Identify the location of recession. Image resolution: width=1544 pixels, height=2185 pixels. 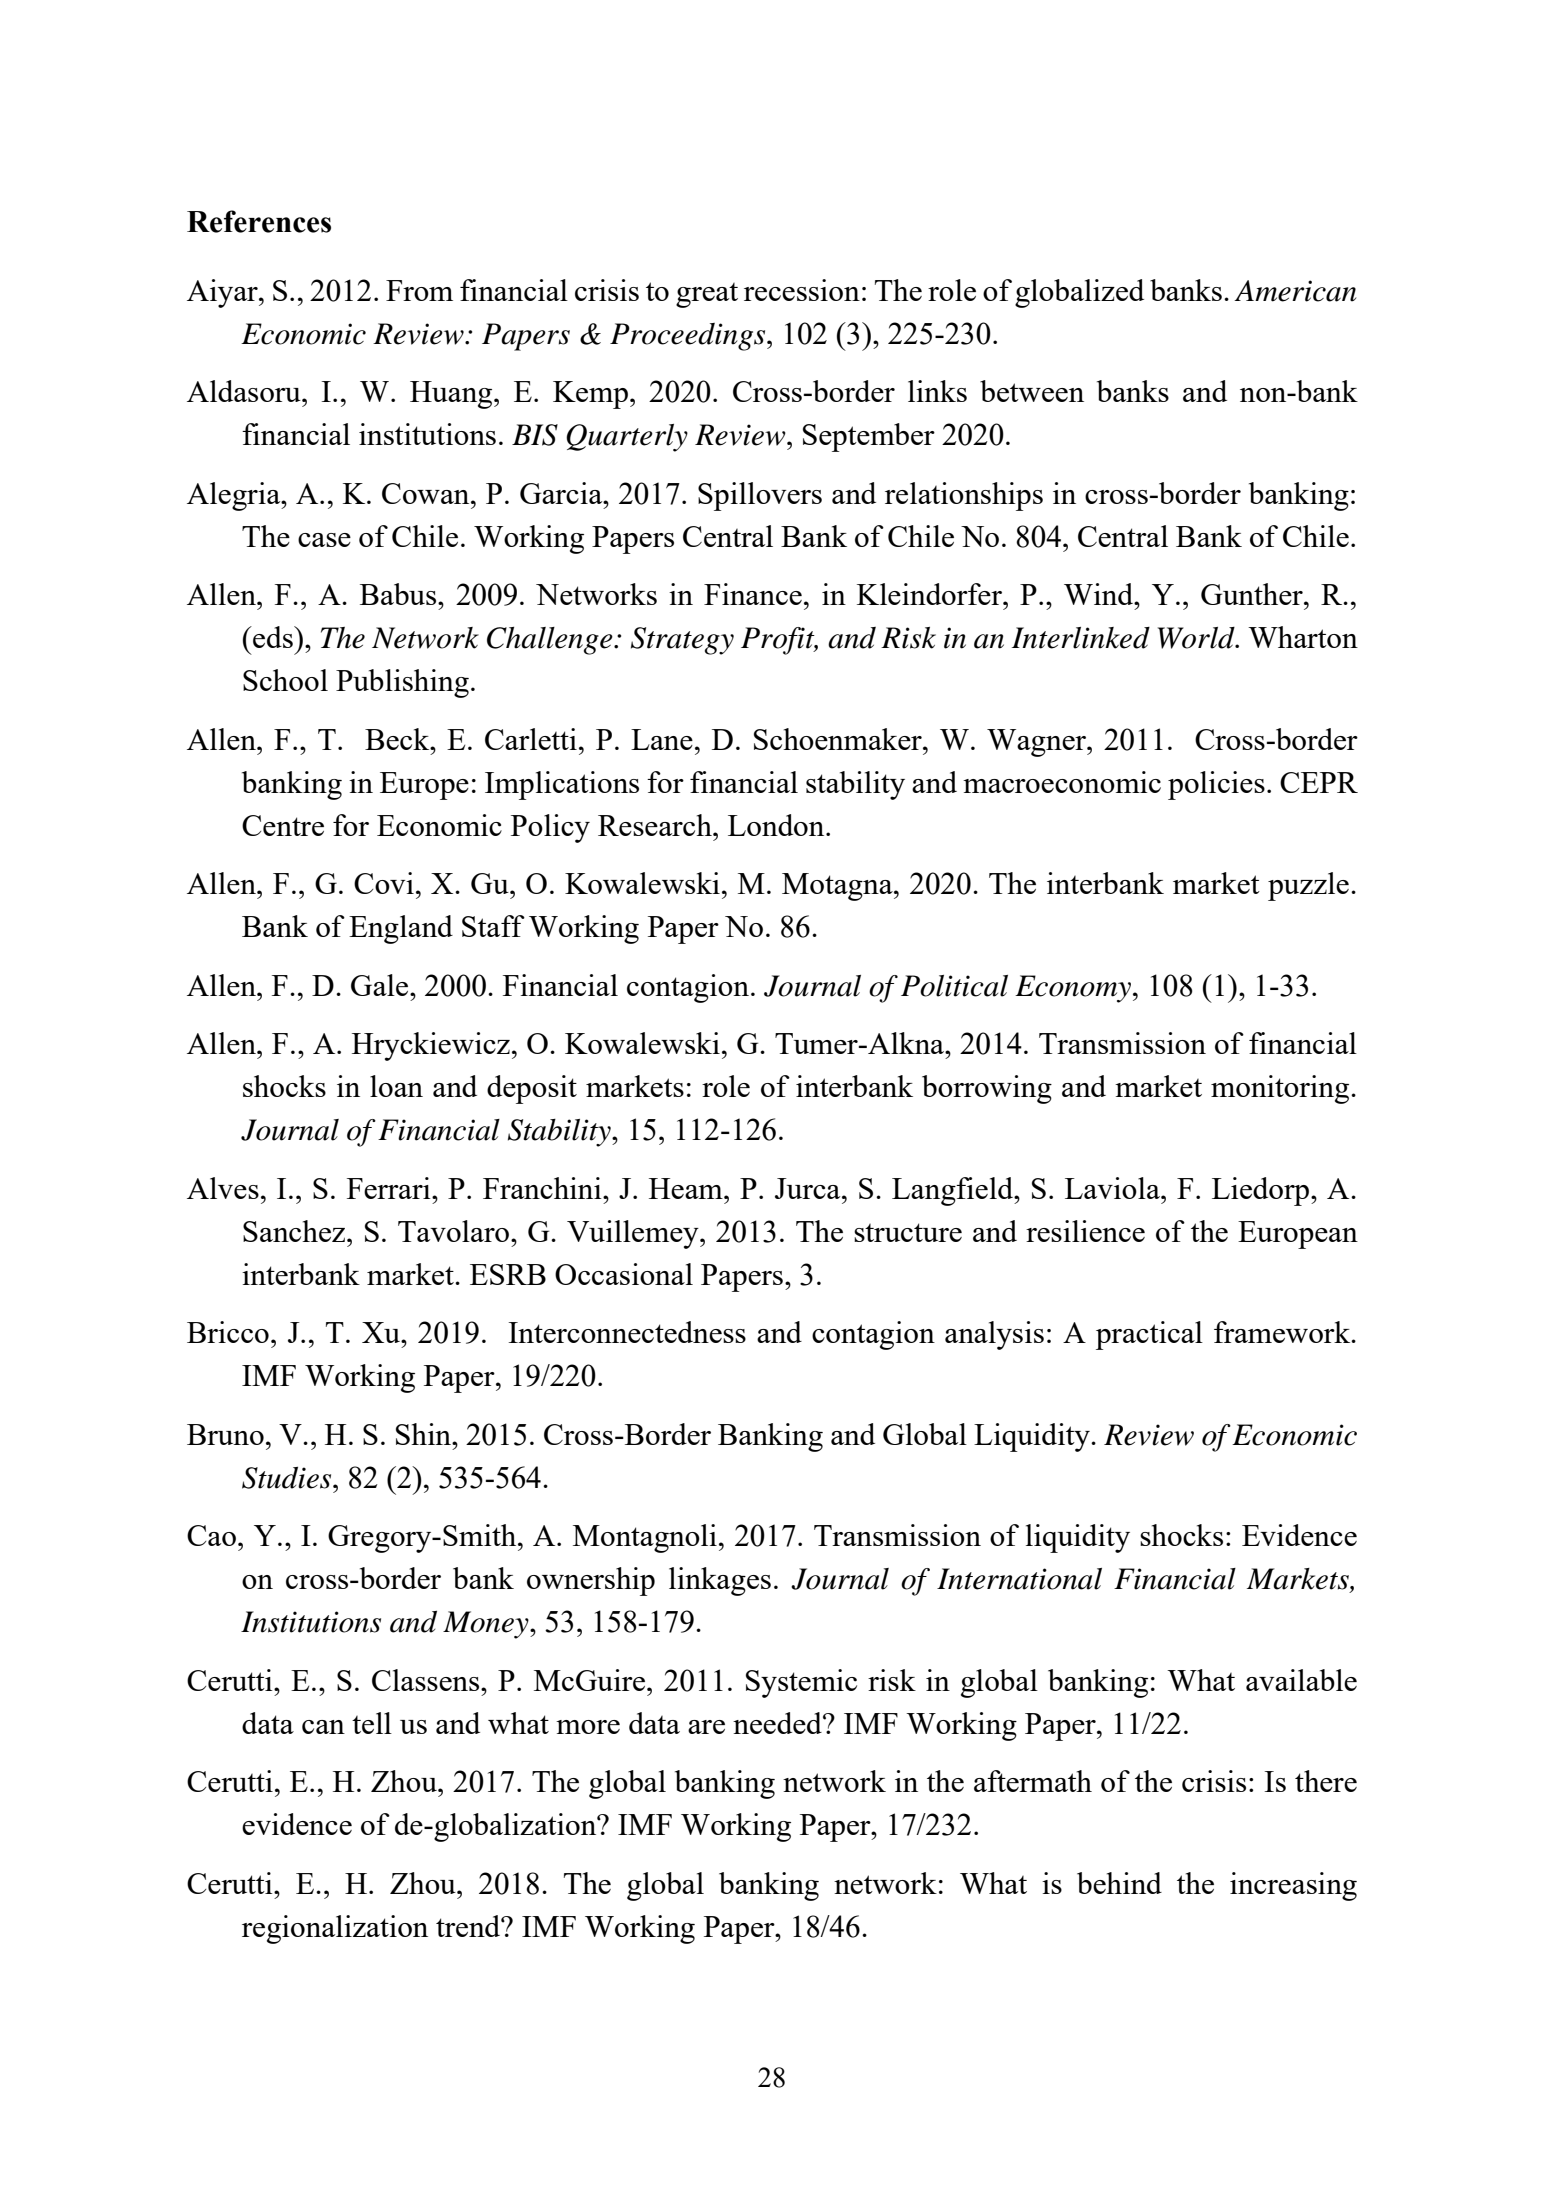
(802, 290).
